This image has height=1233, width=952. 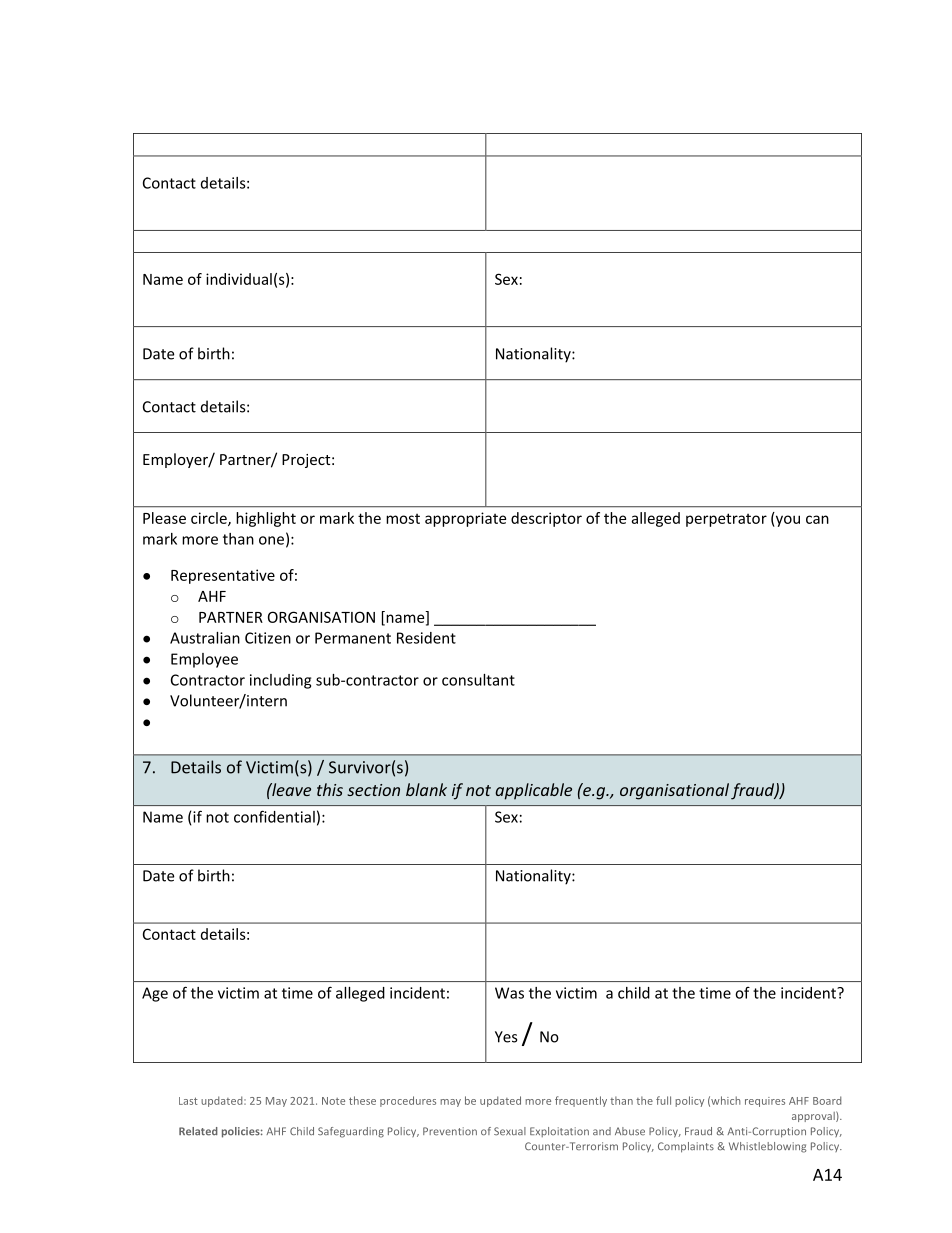 What do you see at coordinates (373, 790) in the image?
I see `section` at bounding box center [373, 790].
